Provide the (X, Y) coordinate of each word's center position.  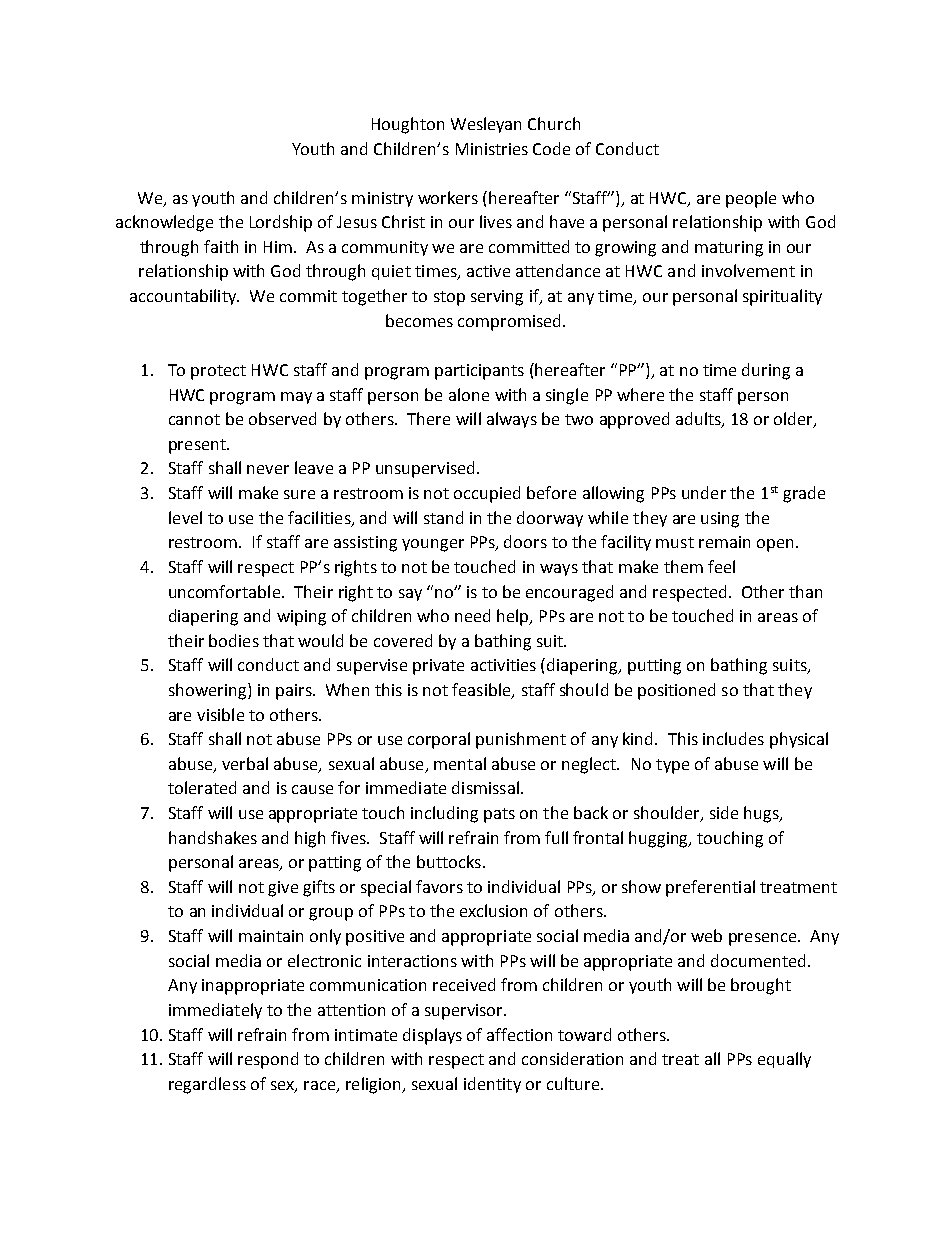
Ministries (492, 149)
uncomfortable (226, 591)
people (751, 199)
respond (268, 1060)
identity (492, 1085)
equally (784, 1060)
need (472, 615)
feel (721, 566)
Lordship (281, 223)
